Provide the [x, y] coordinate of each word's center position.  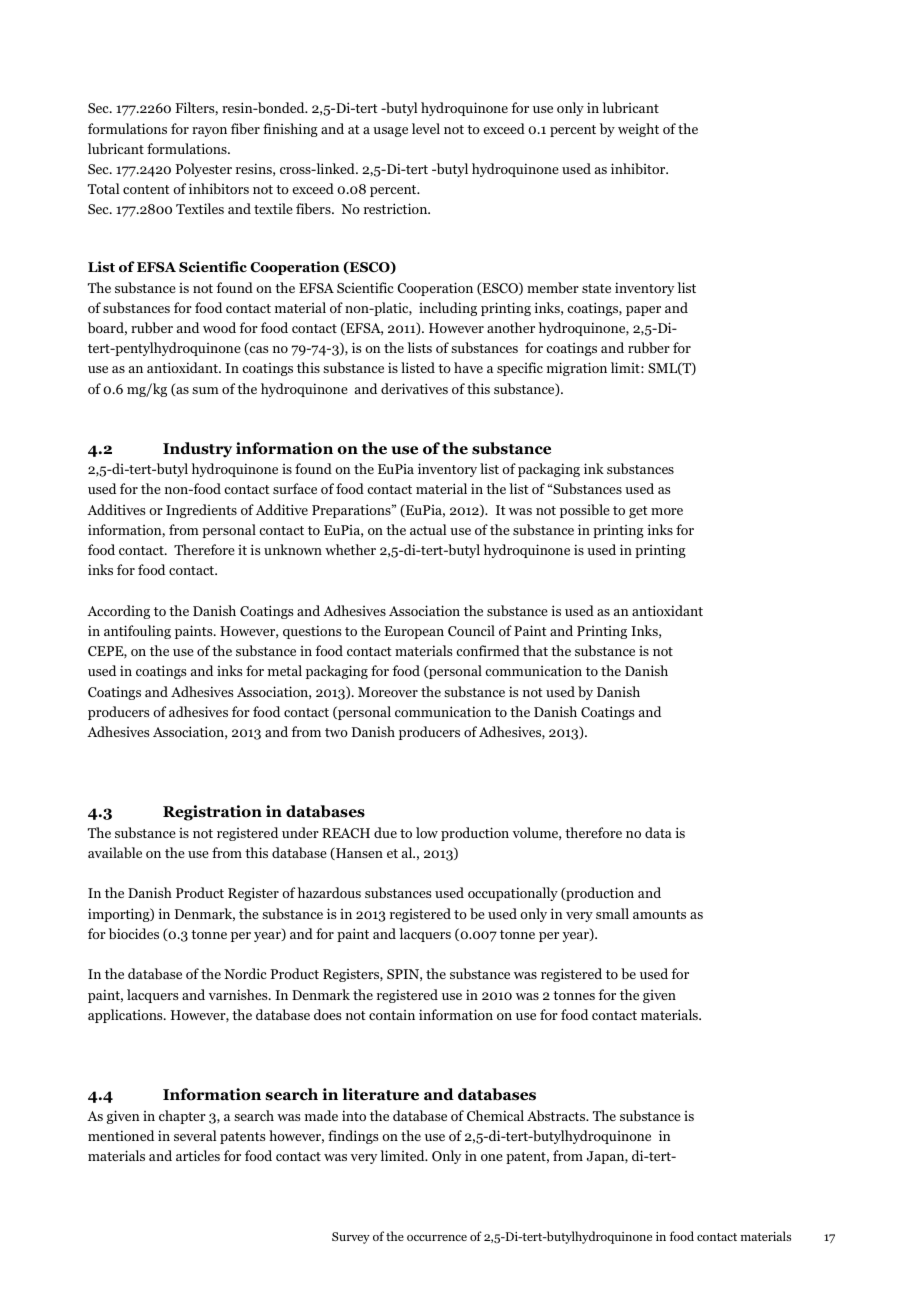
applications [126, 1016]
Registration [212, 813]
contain [392, 1015]
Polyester [203, 170]
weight [638, 130]
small [612, 913]
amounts [659, 914]
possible [585, 511]
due [385, 832]
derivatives [414, 388]
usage [390, 132]
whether [350, 549]
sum [205, 390]
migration [577, 369]
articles [198, 1155]
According [118, 612]
